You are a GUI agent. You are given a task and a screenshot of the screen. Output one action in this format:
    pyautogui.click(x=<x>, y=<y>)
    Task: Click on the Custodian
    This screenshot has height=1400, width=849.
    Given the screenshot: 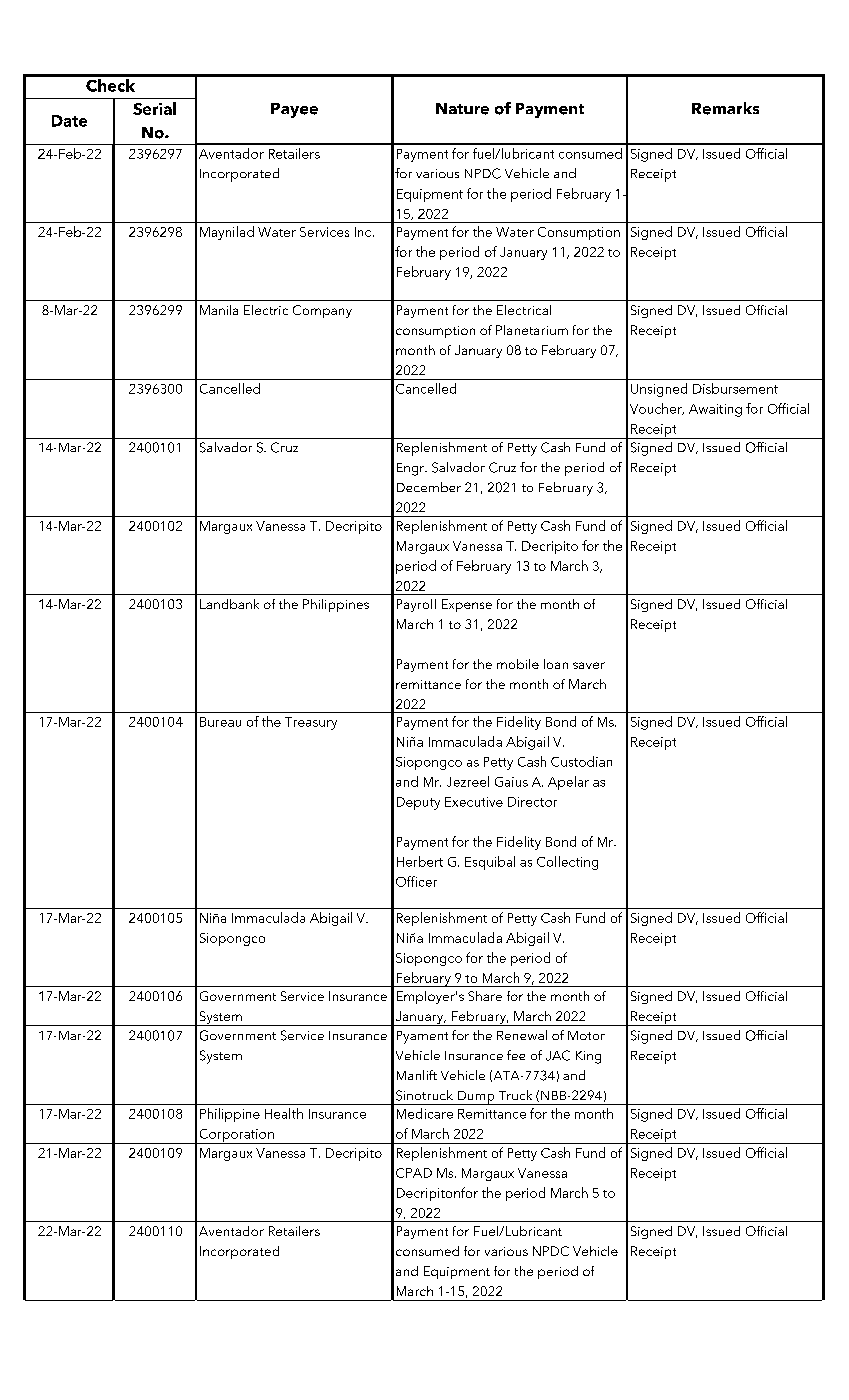 What is the action you would take?
    pyautogui.click(x=581, y=761)
